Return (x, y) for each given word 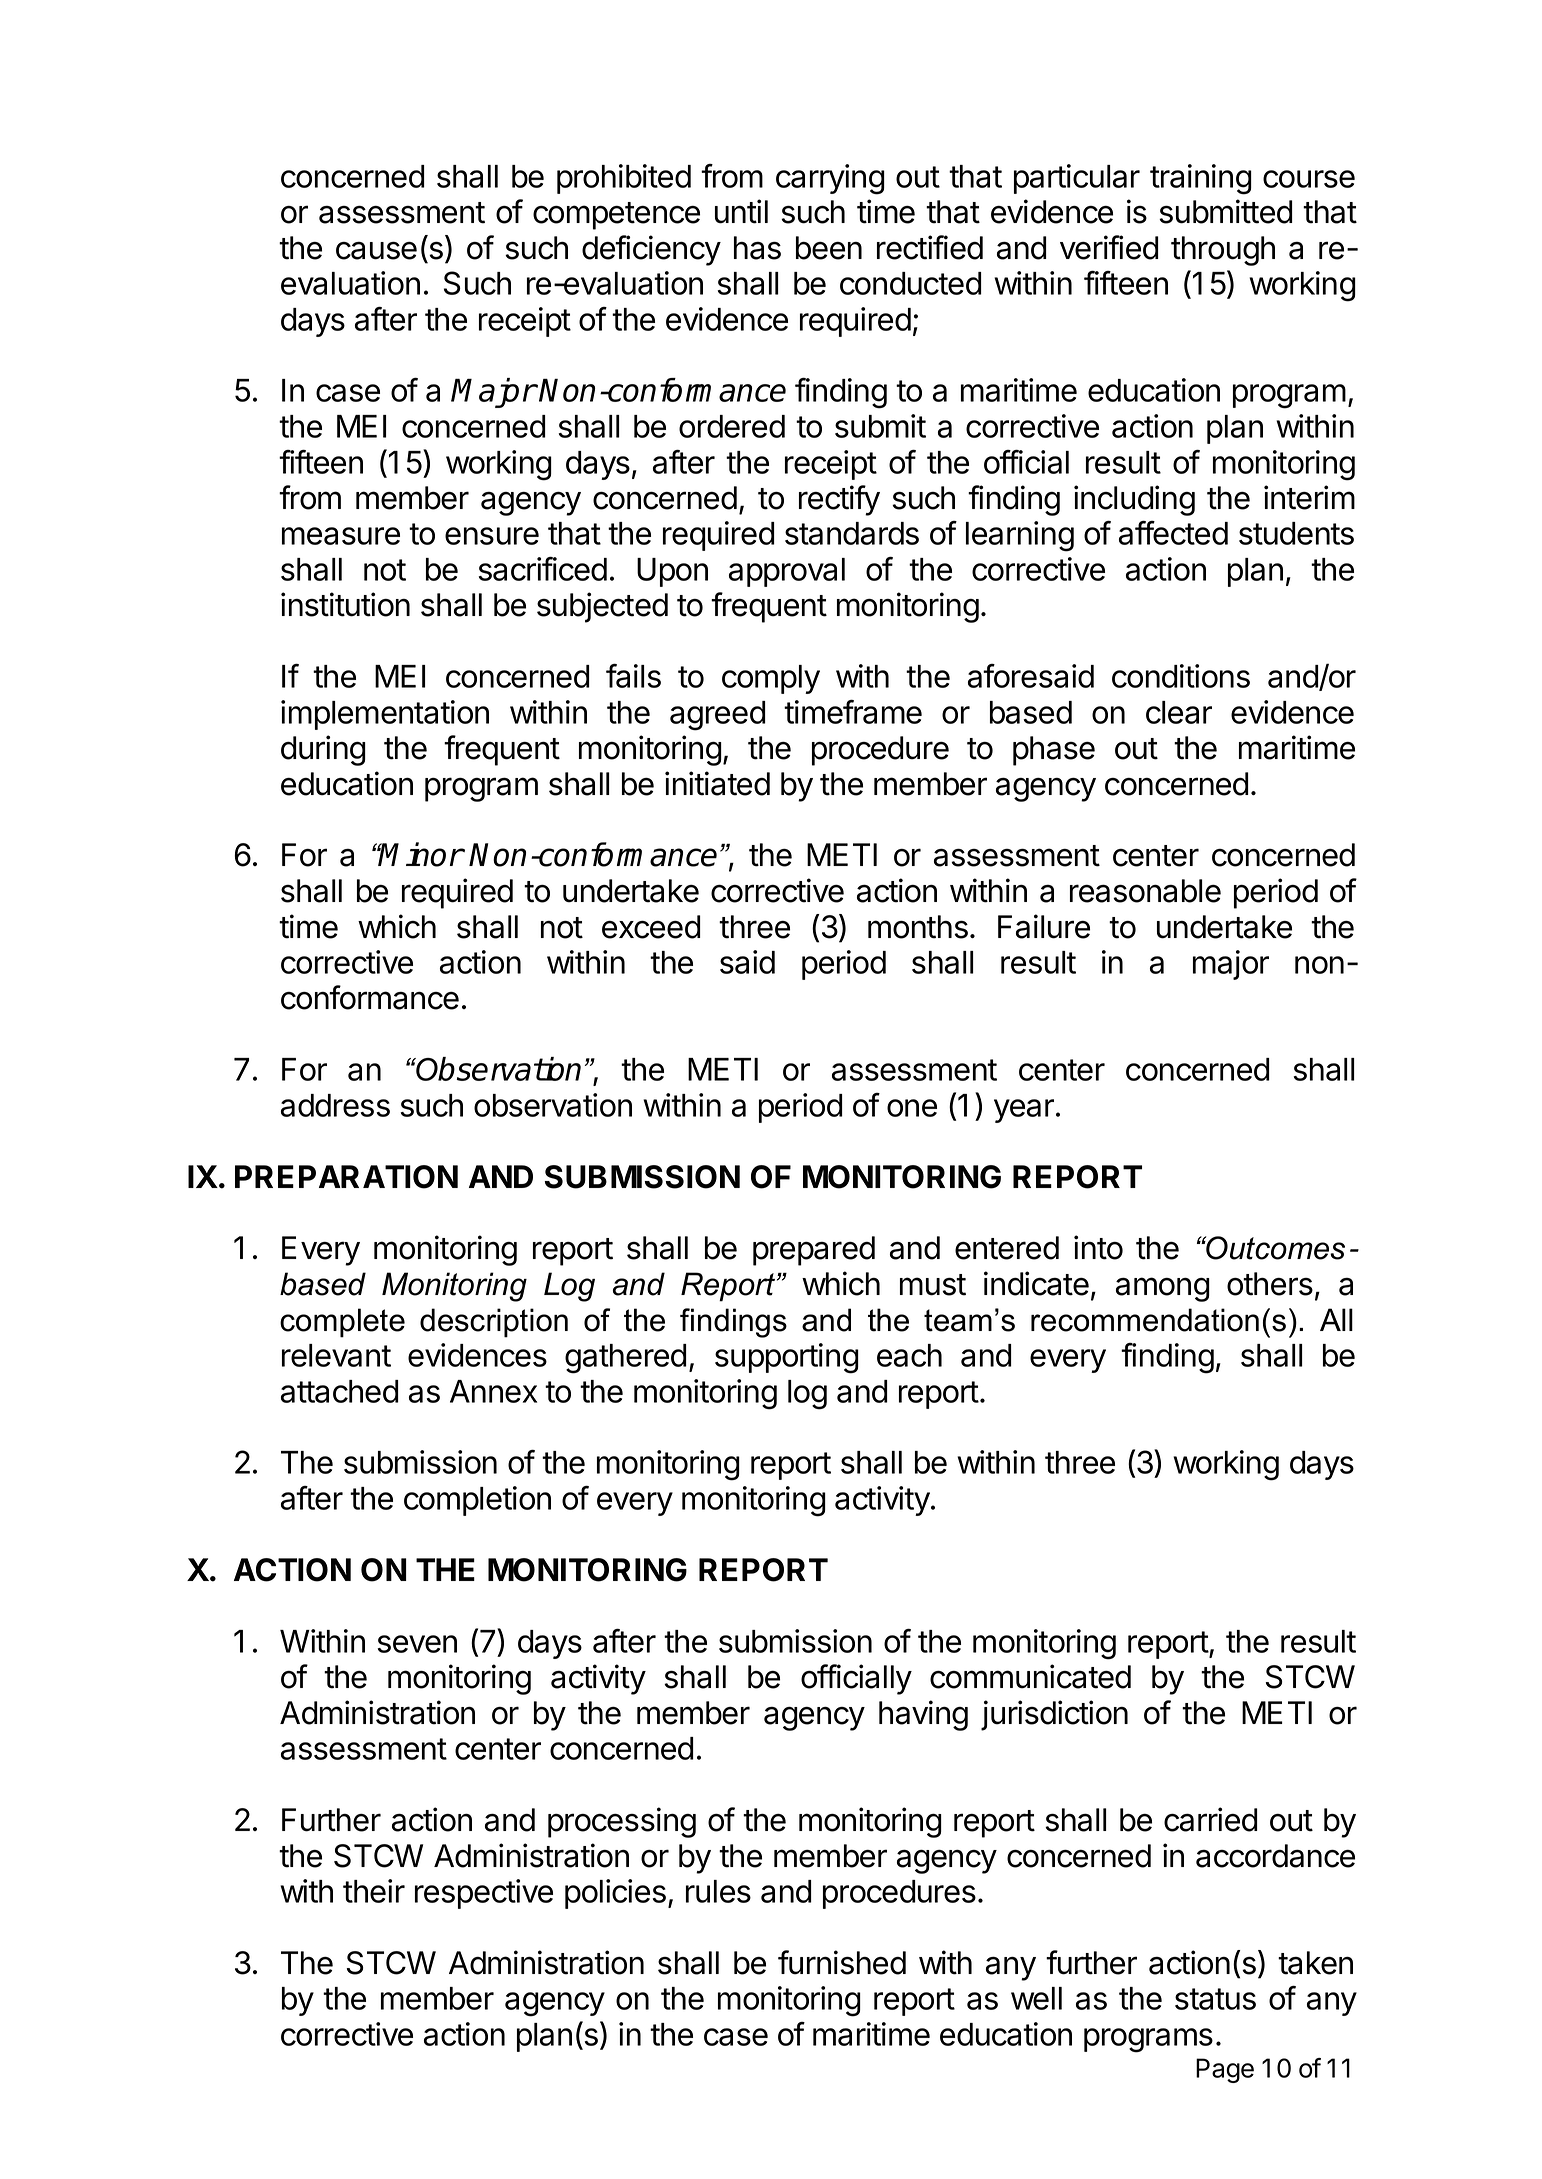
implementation (385, 715)
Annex (493, 1391)
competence (616, 216)
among (1163, 1289)
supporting (787, 1358)
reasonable (1145, 891)
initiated (717, 783)
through (1223, 251)
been (829, 248)
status (1215, 1999)
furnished (842, 1962)
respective (484, 1894)
